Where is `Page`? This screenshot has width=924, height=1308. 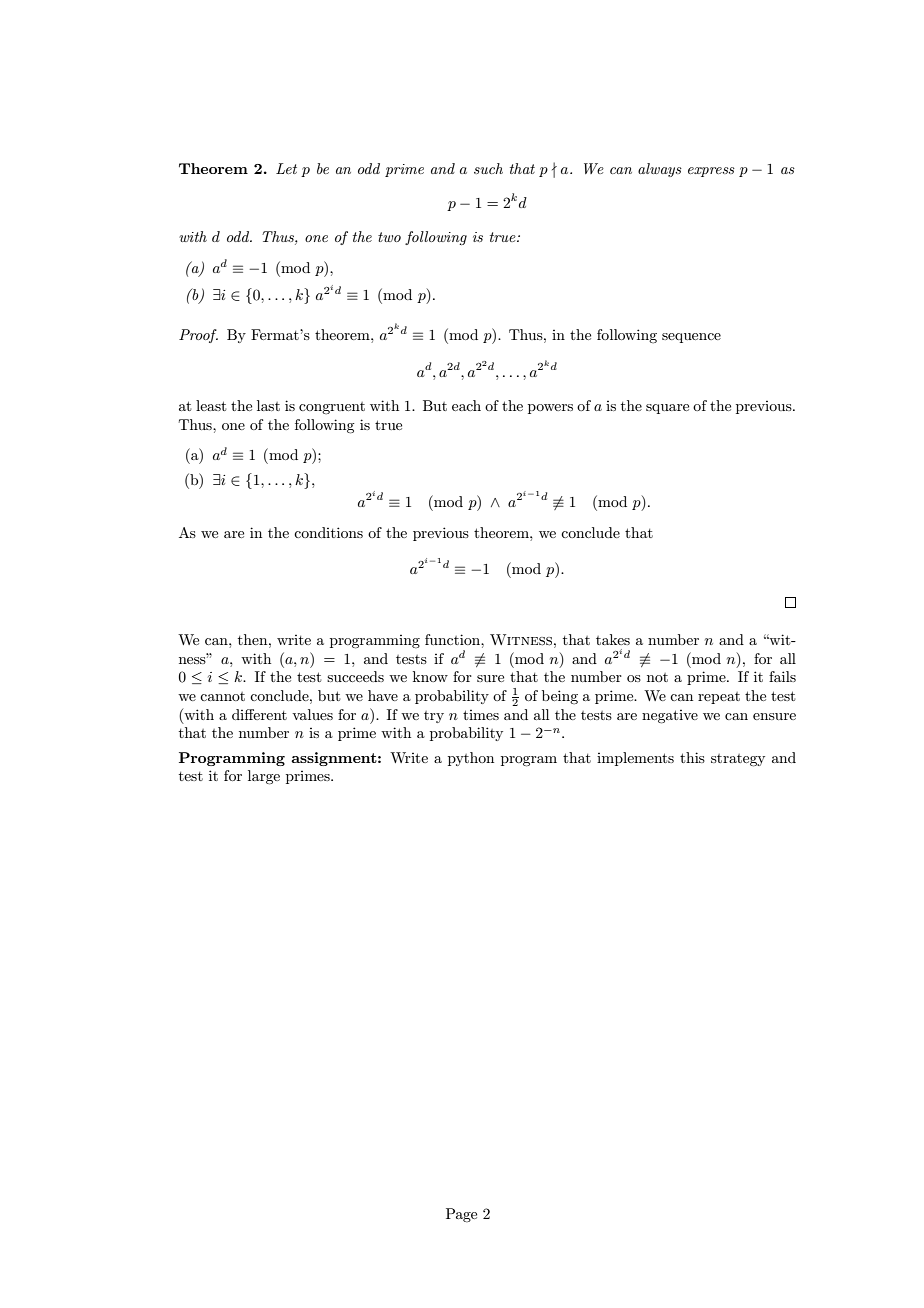 Page is located at coordinates (461, 1215).
